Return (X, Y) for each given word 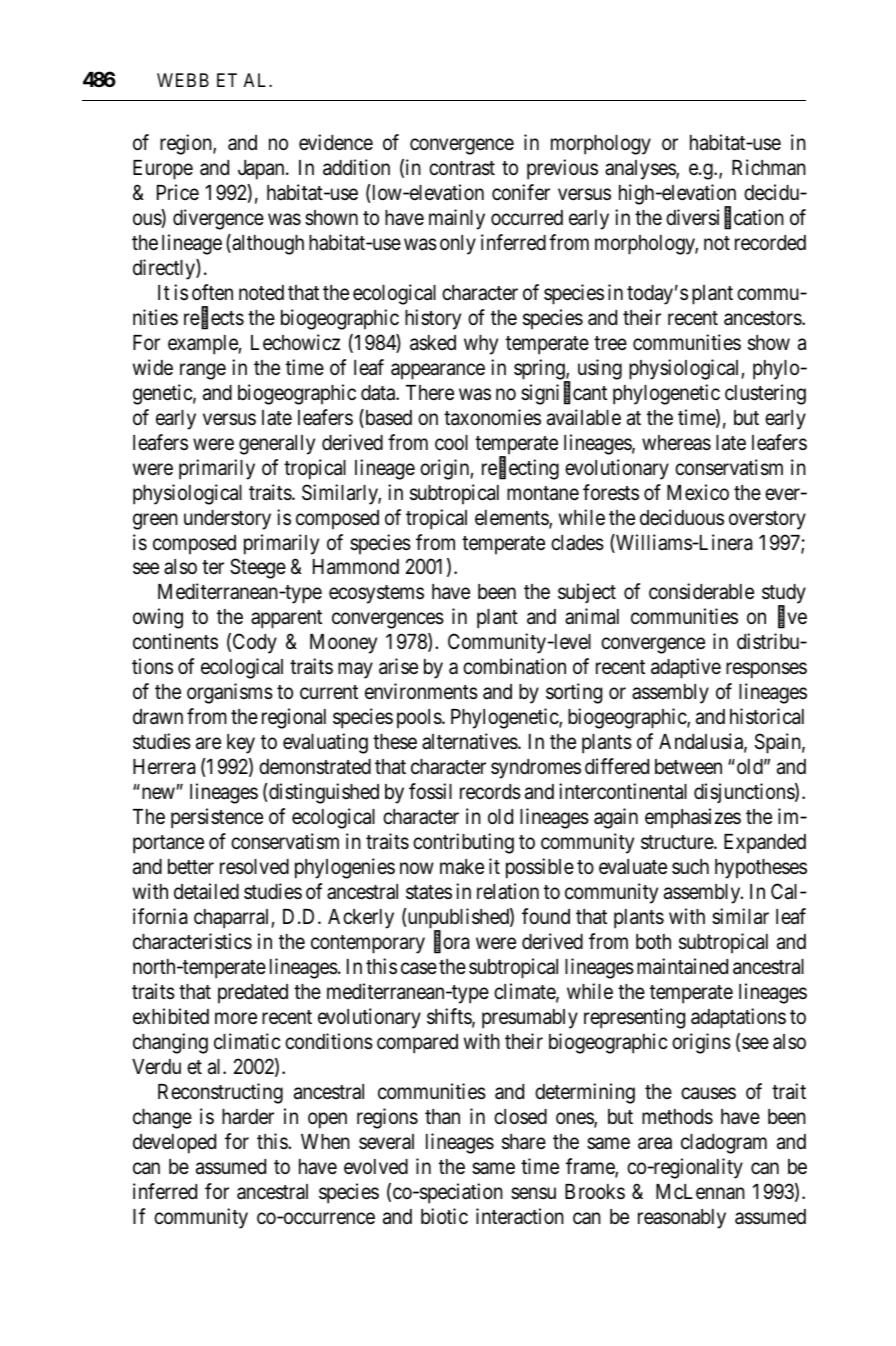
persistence (217, 818)
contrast (462, 168)
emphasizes (693, 818)
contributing (463, 843)
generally (277, 445)
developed (174, 1144)
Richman (769, 167)
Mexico (698, 492)
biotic (444, 1216)
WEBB (183, 80)
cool (451, 442)
